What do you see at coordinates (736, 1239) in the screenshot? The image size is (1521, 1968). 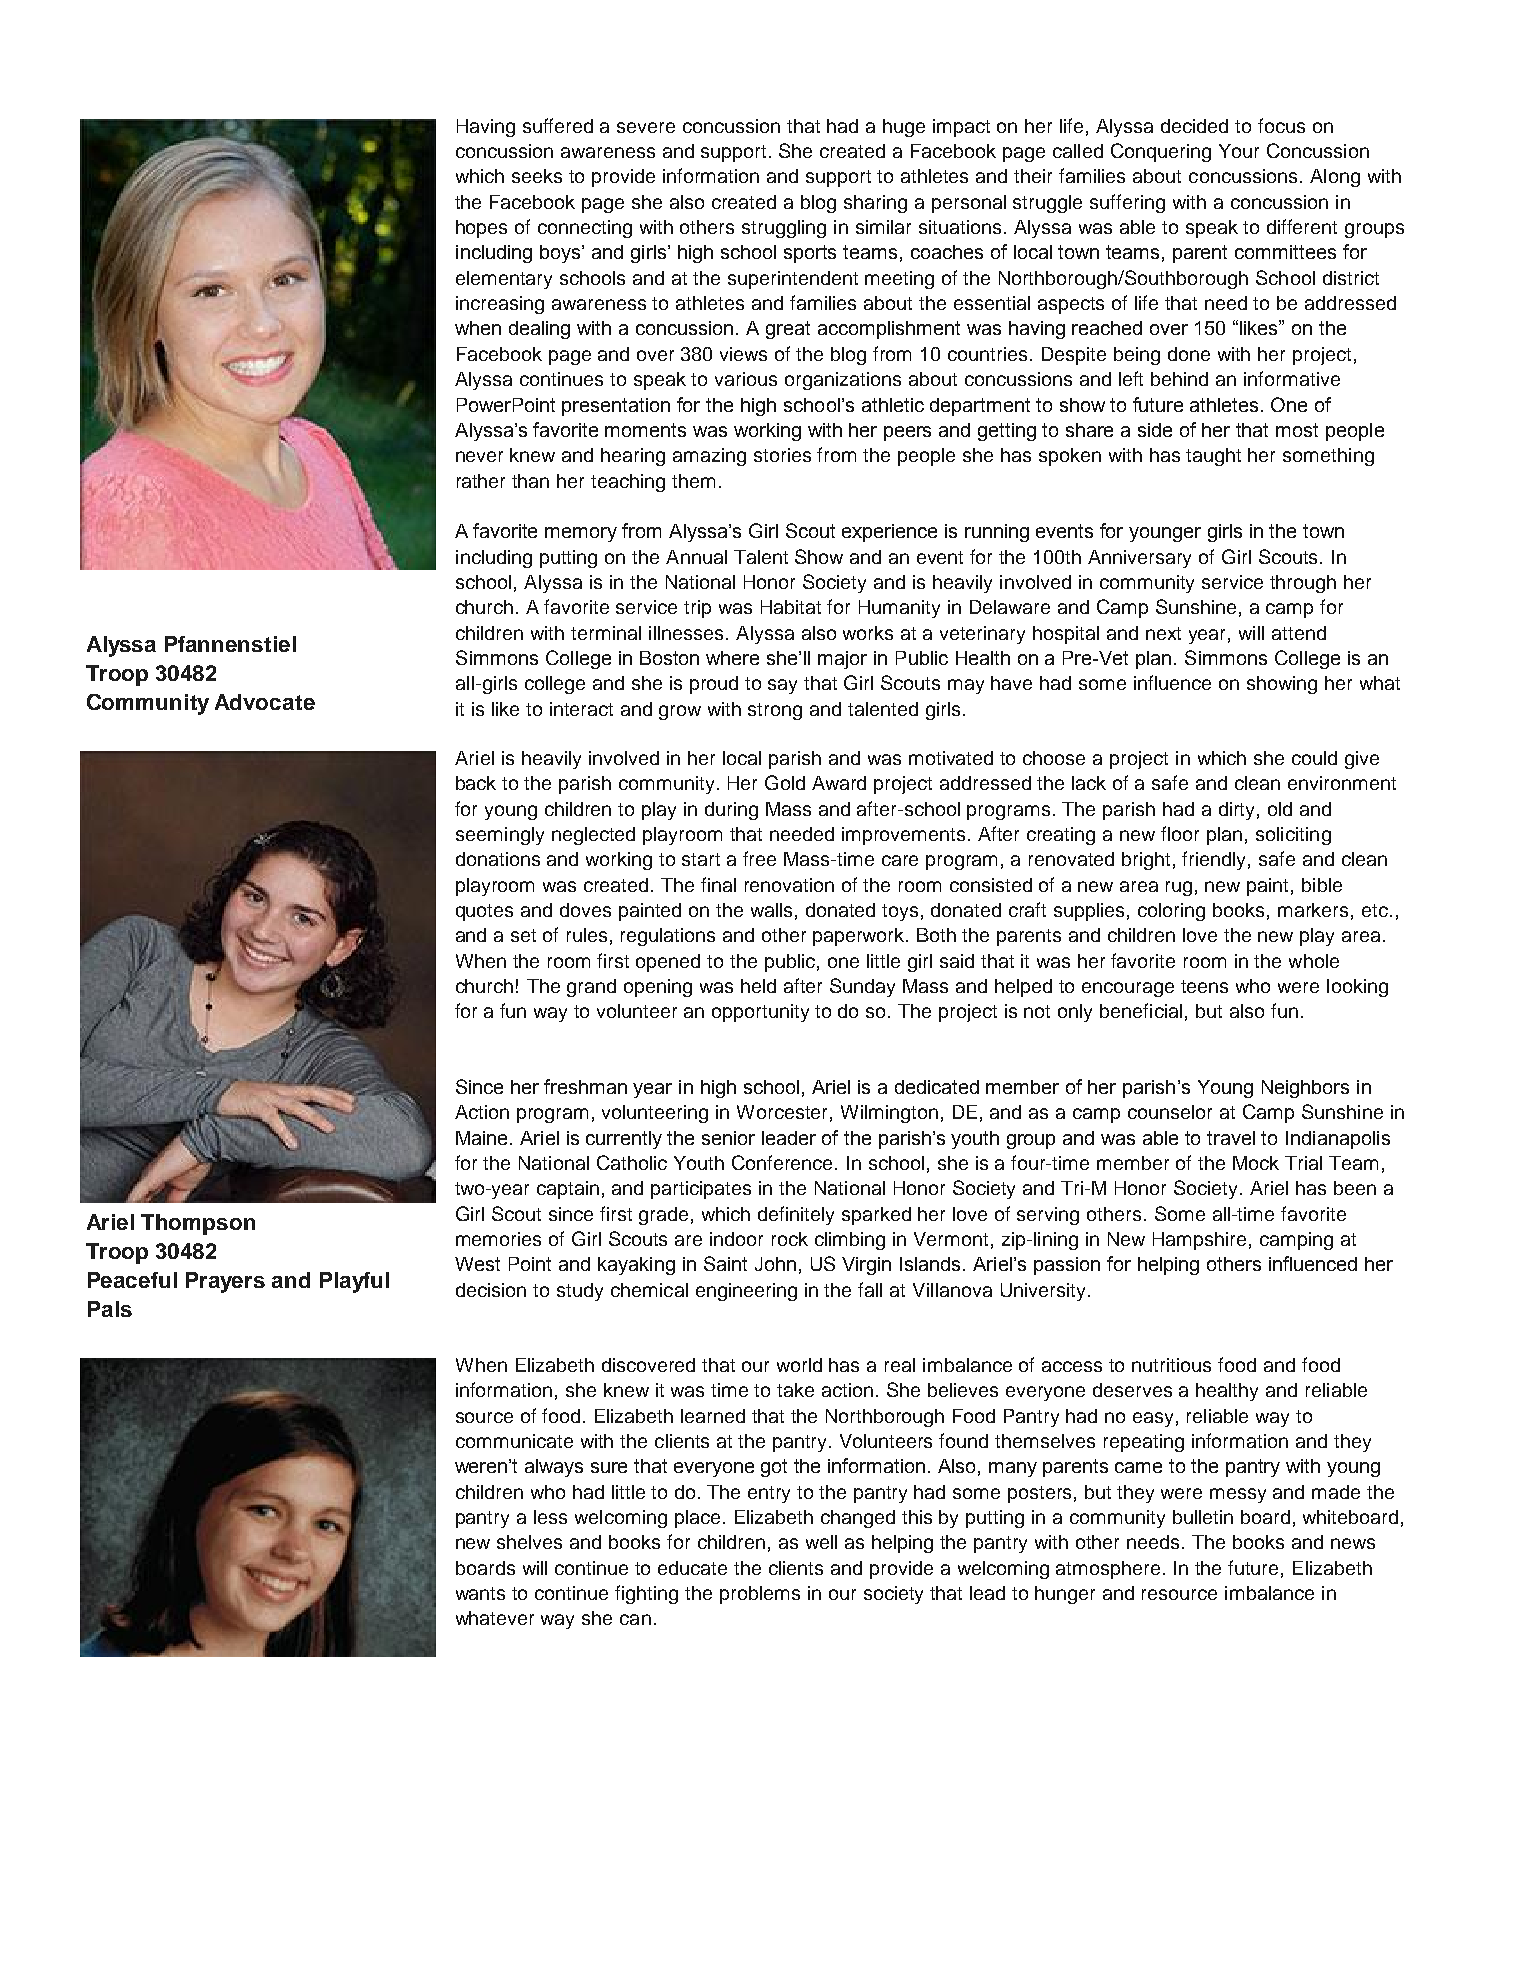 I see `indoor` at bounding box center [736, 1239].
